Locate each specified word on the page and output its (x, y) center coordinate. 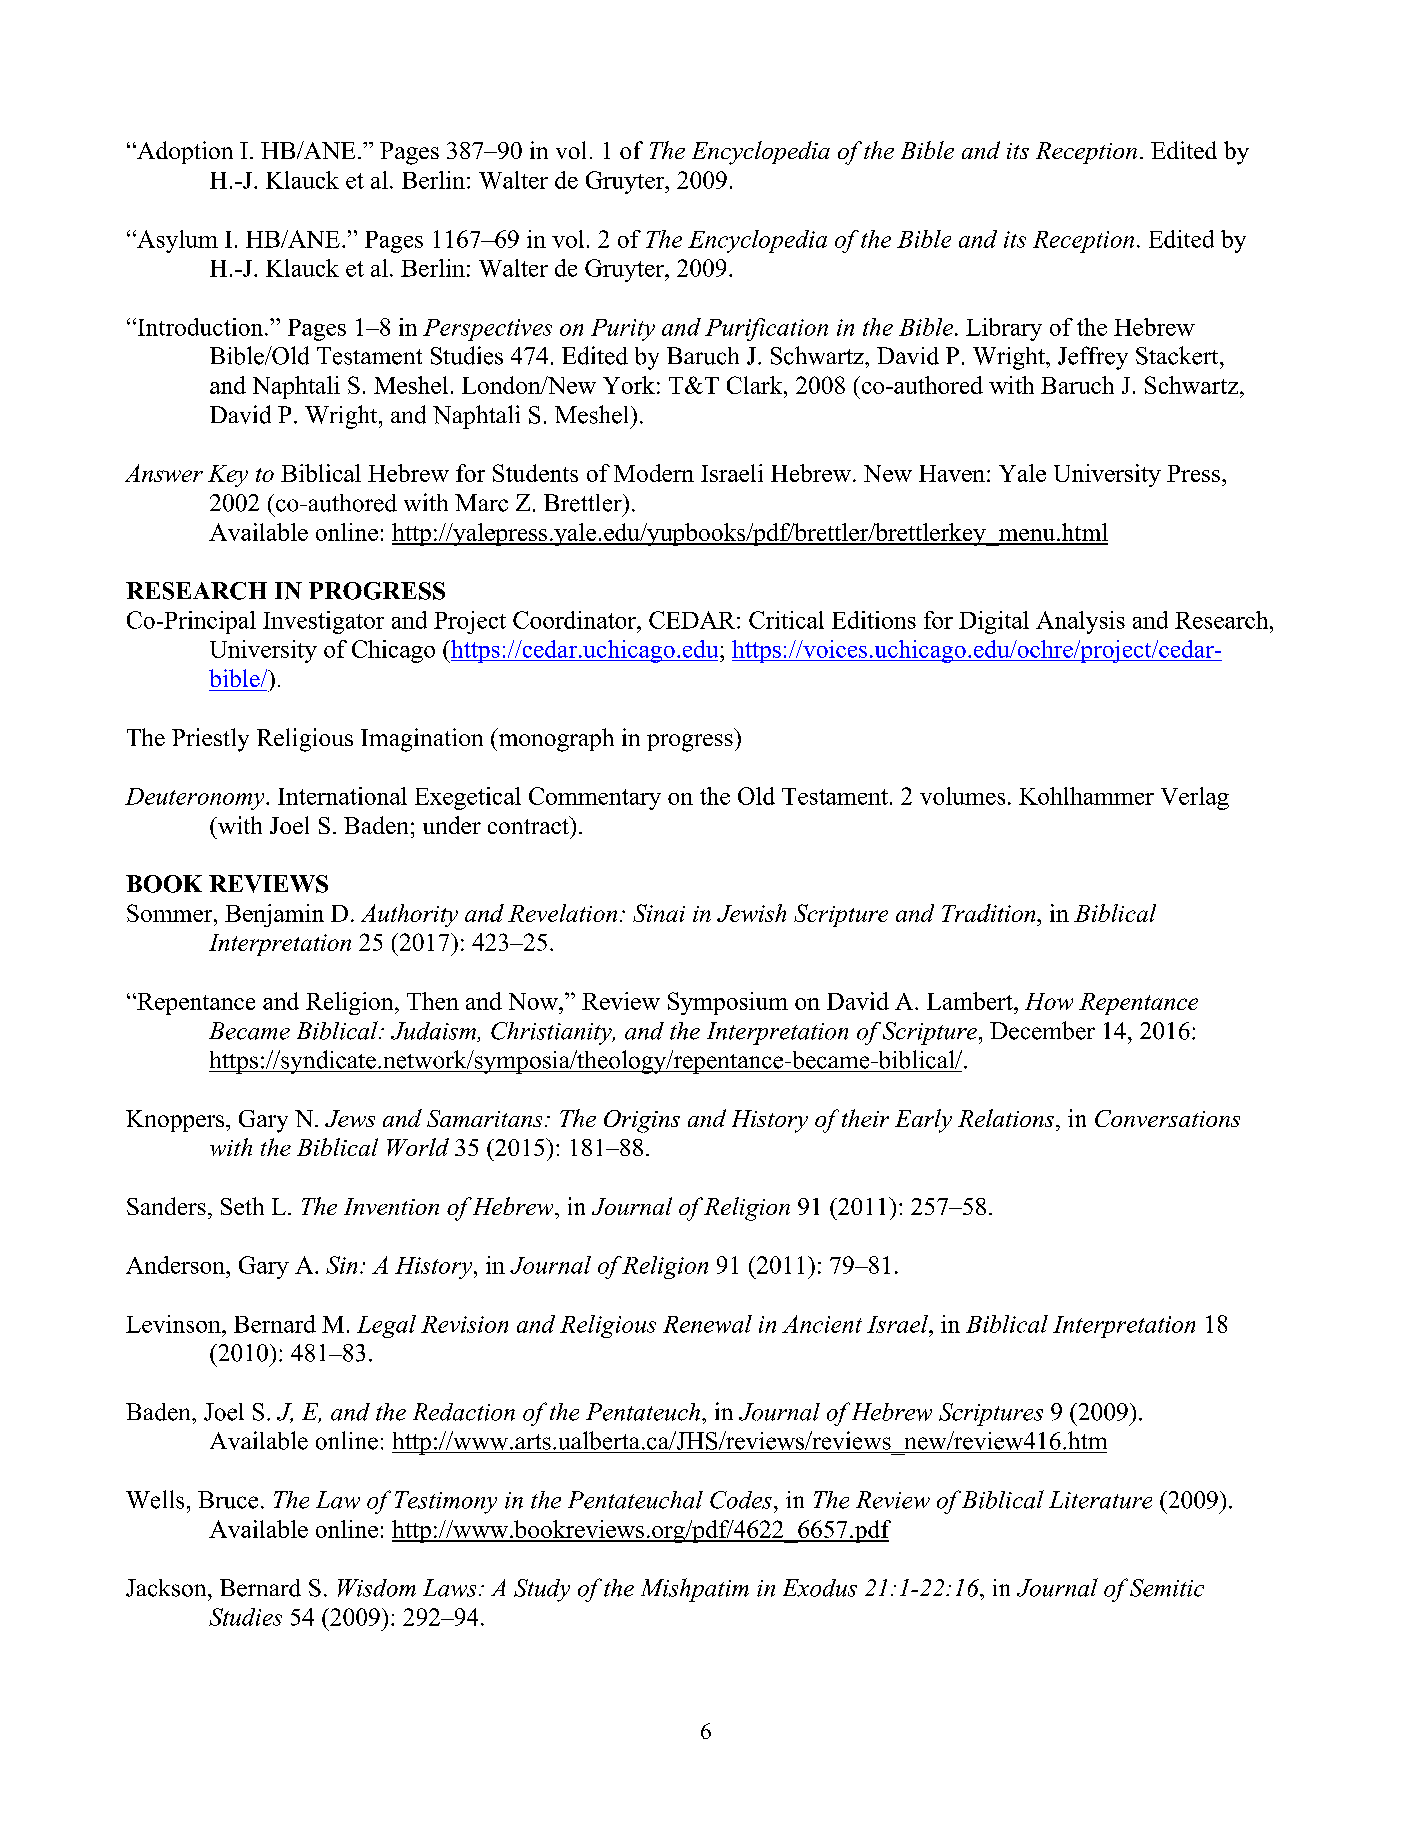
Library (1004, 329)
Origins (642, 1121)
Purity (623, 330)
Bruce (228, 1500)
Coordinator (575, 620)
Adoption (184, 152)
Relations (1007, 1118)
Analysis (1080, 622)
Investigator (323, 622)
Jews (350, 1118)
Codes (741, 1500)
